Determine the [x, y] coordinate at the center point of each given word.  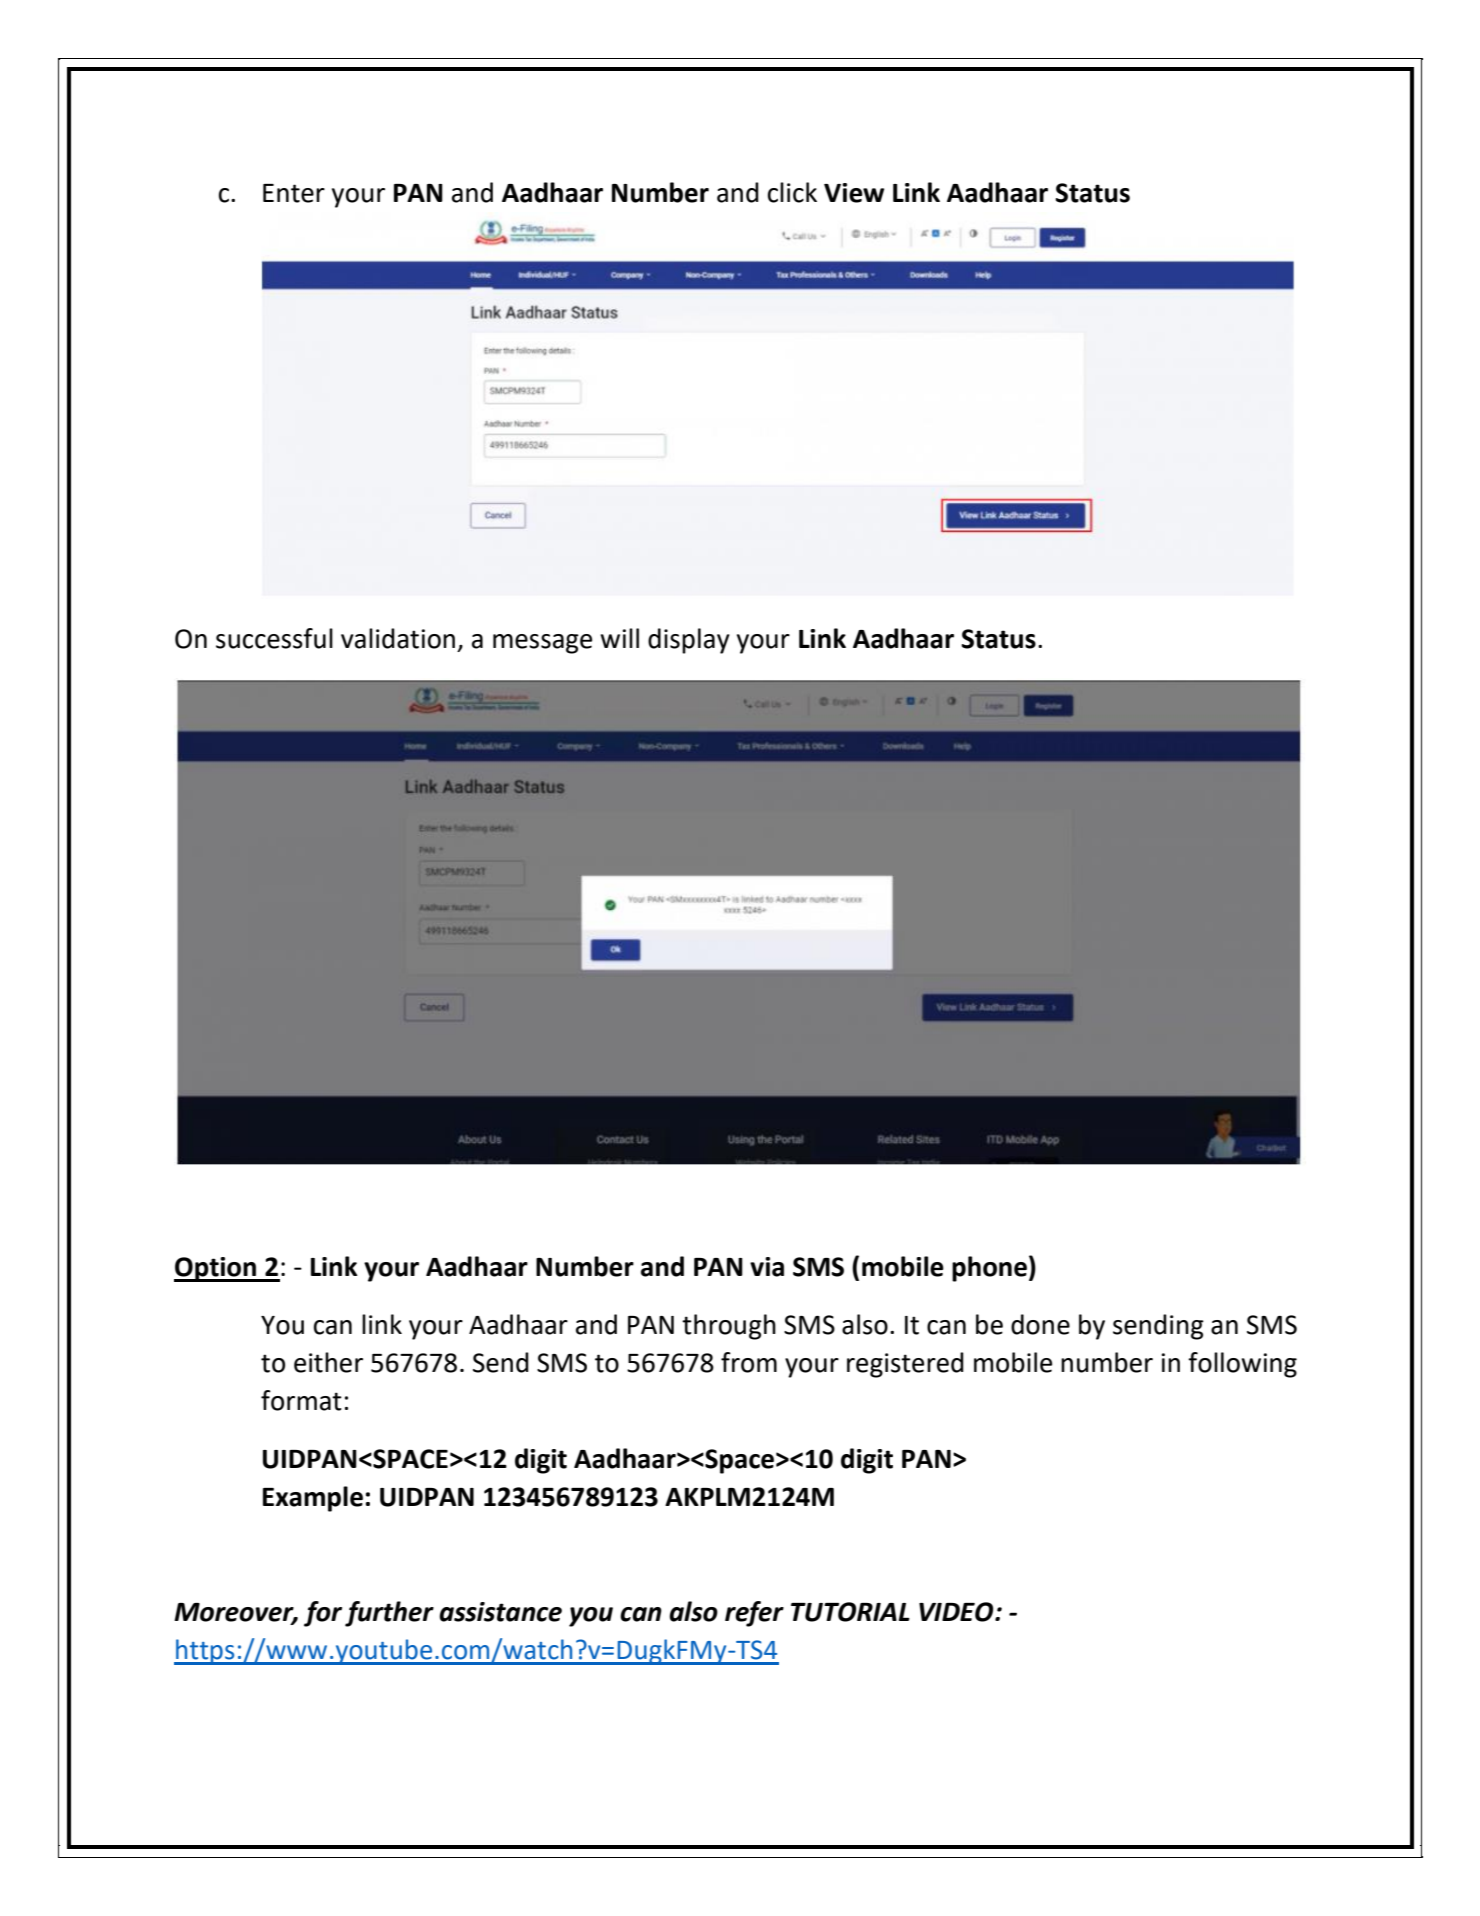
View [854, 193]
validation [398, 638]
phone [989, 1269]
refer [754, 1614]
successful [274, 638]
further [389, 1614]
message [542, 644]
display [689, 641]
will [619, 638]
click [792, 192]
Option [216, 1269]
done [1040, 1324]
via [767, 1267]
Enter [294, 193]
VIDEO [957, 1612]
